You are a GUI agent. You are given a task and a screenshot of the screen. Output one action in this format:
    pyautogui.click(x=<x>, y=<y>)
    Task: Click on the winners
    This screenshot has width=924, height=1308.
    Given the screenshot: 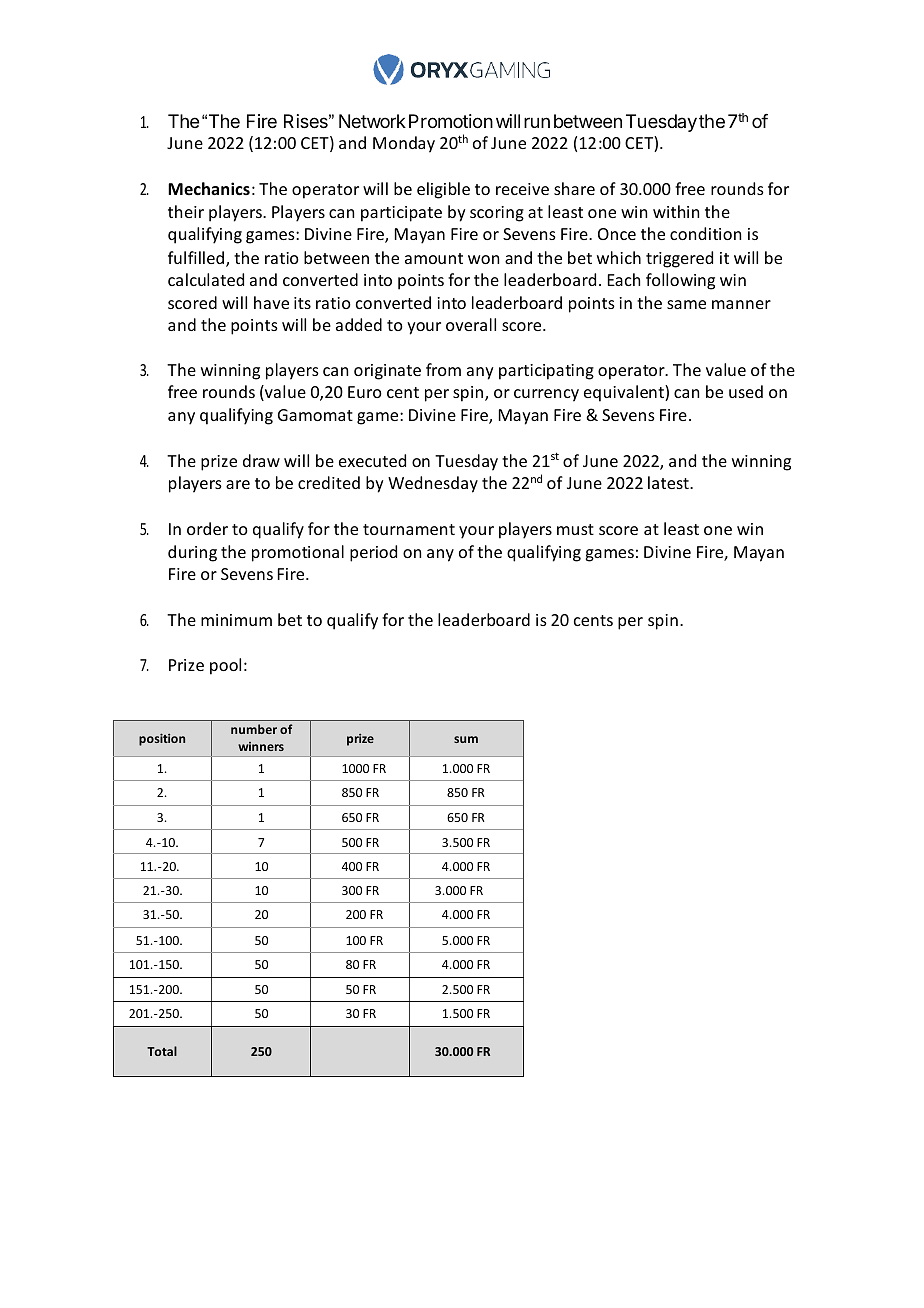 What is the action you would take?
    pyautogui.click(x=261, y=746)
